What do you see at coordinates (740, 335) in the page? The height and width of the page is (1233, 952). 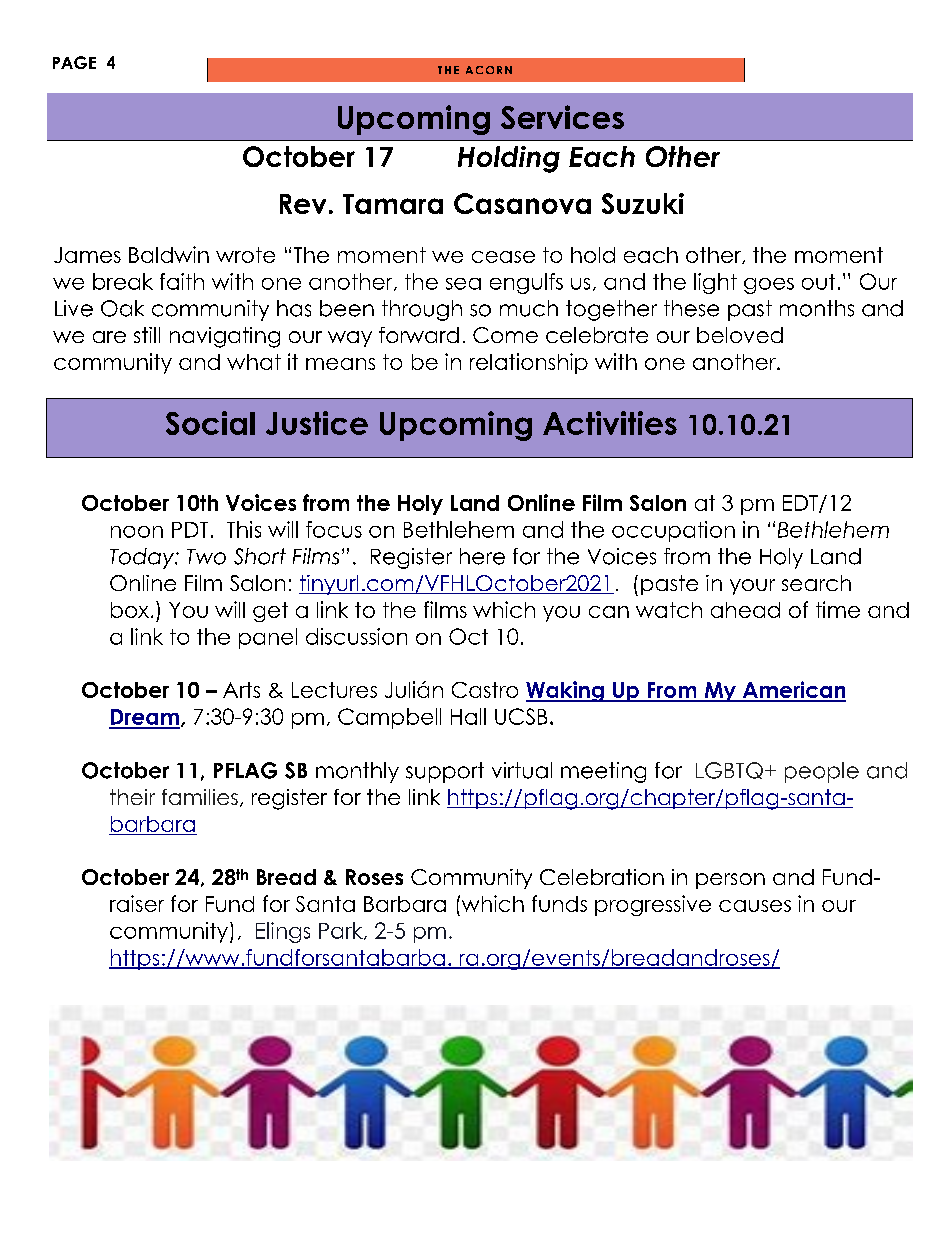 I see `beloved` at bounding box center [740, 335].
